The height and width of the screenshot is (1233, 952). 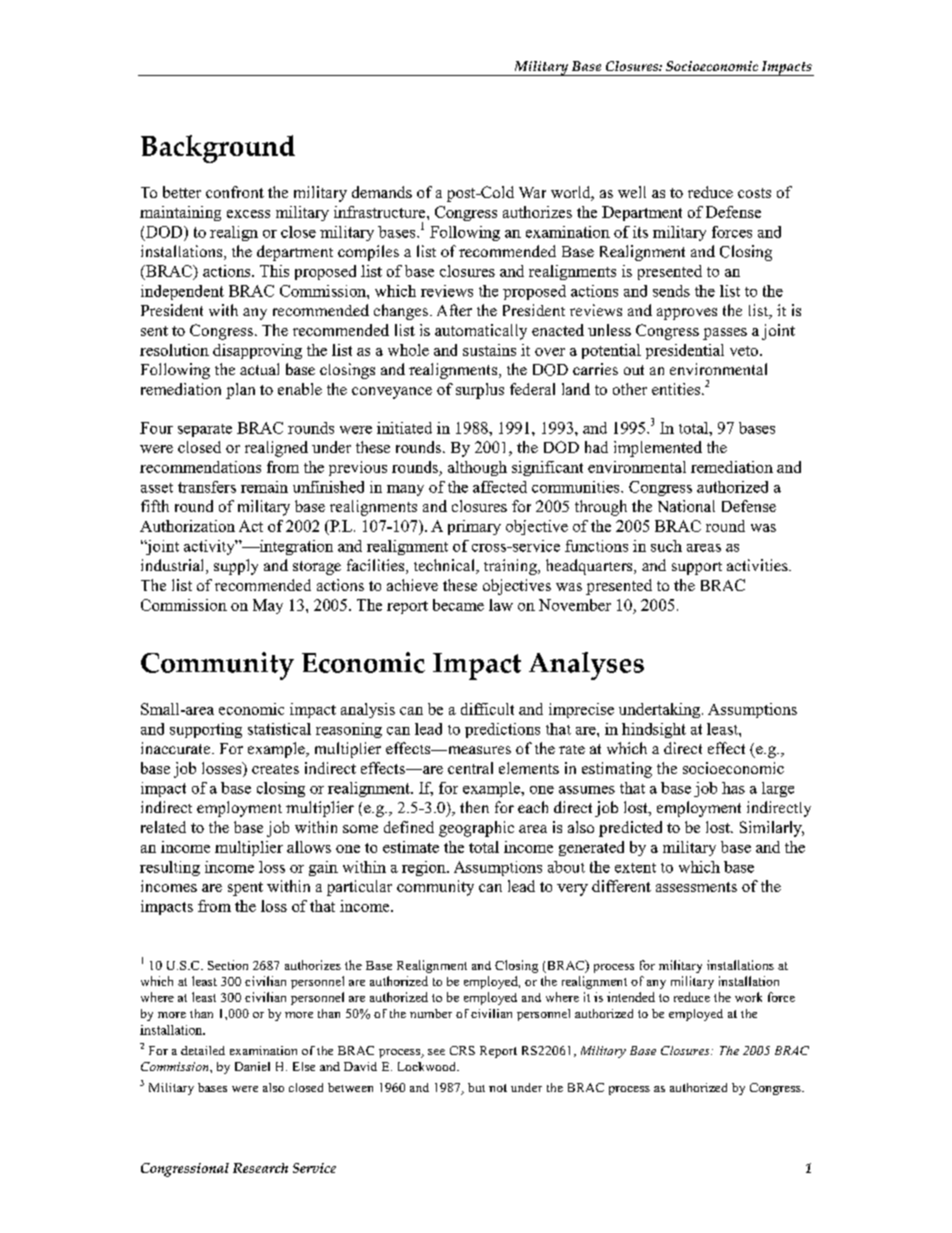 What do you see at coordinates (654, 730) in the screenshot?
I see `hindsight` at bounding box center [654, 730].
